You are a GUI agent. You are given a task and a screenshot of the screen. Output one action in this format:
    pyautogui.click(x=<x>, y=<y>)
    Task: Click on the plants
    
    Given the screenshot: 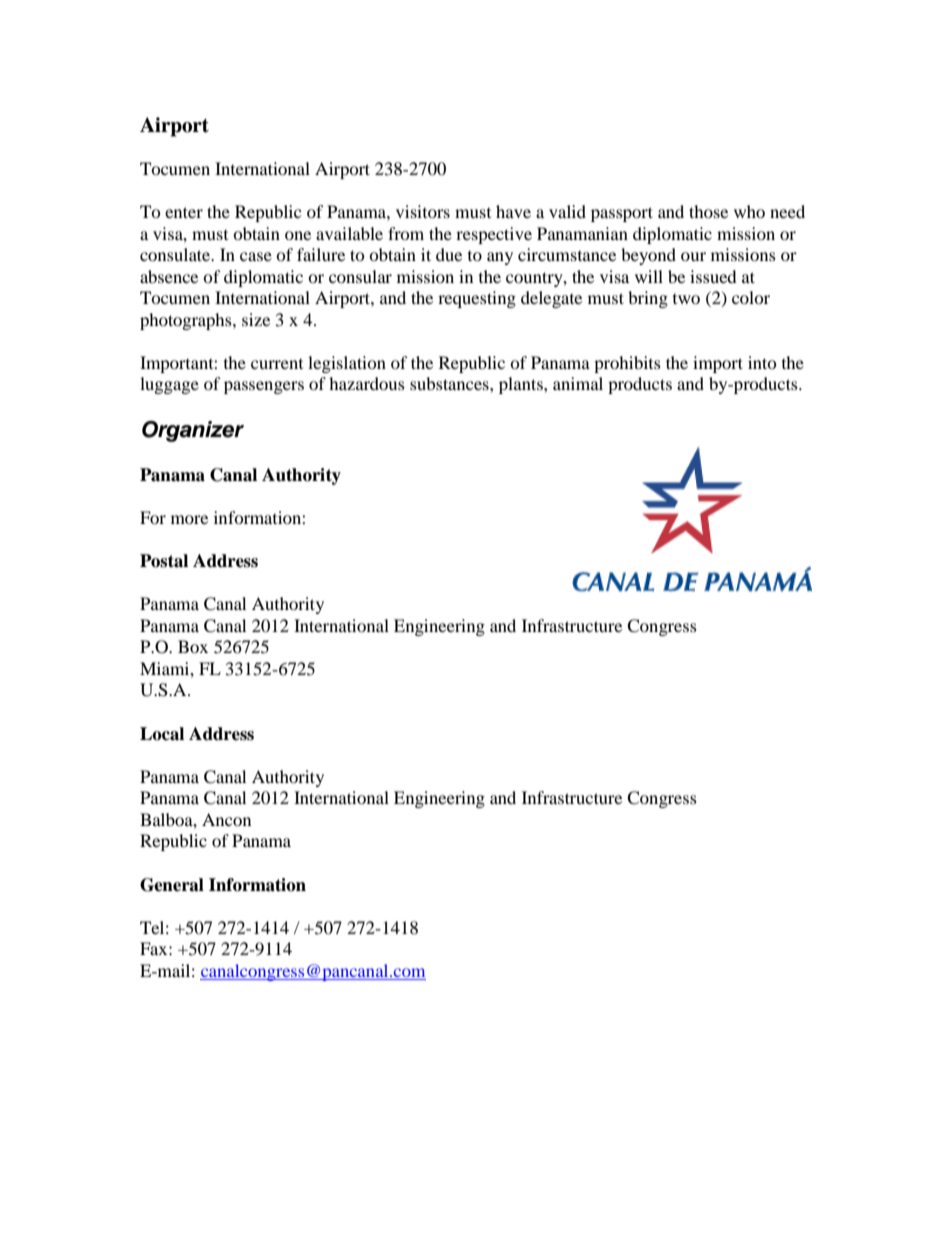 What is the action you would take?
    pyautogui.click(x=522, y=385)
